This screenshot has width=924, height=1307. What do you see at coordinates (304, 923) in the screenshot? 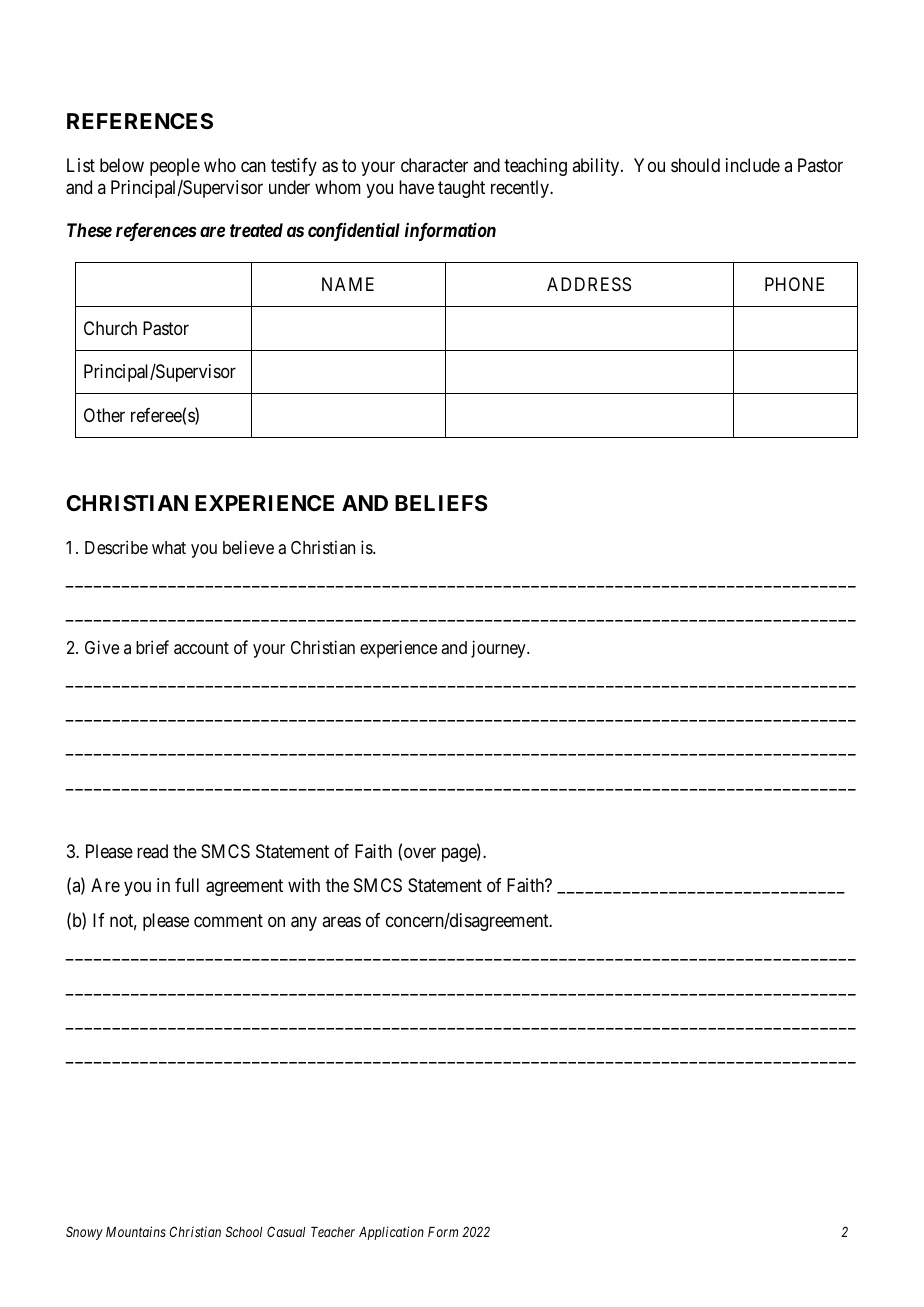
I see `any` at bounding box center [304, 923].
